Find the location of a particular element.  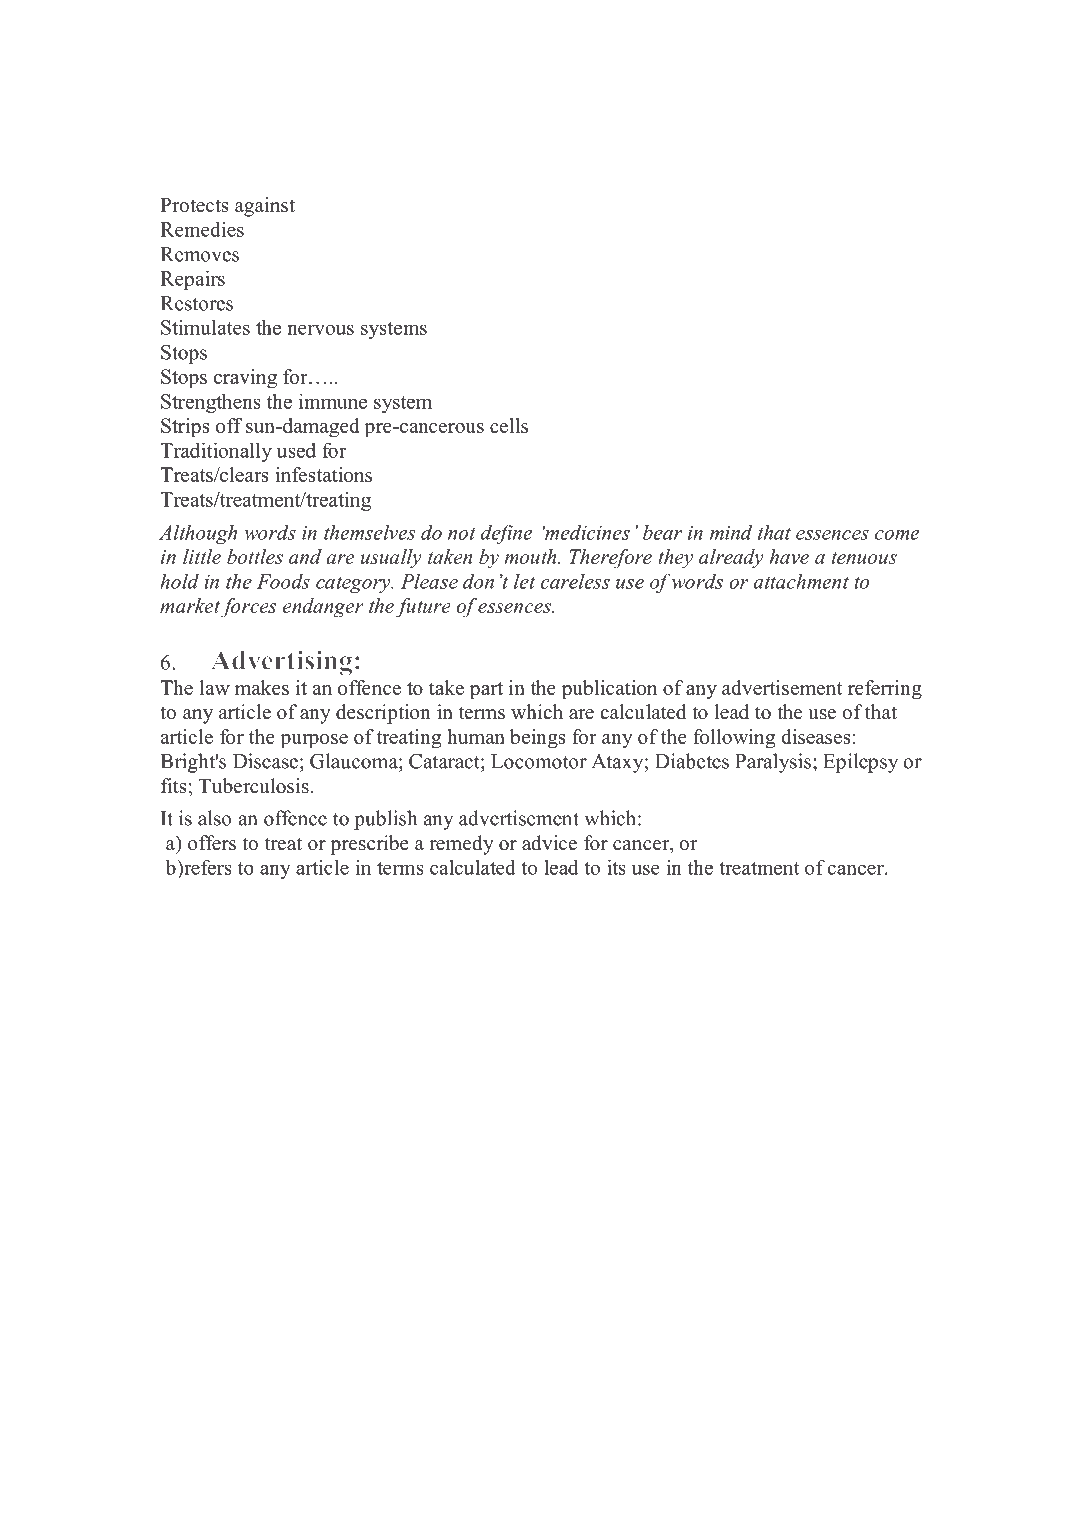

attachment is located at coordinates (801, 581).
